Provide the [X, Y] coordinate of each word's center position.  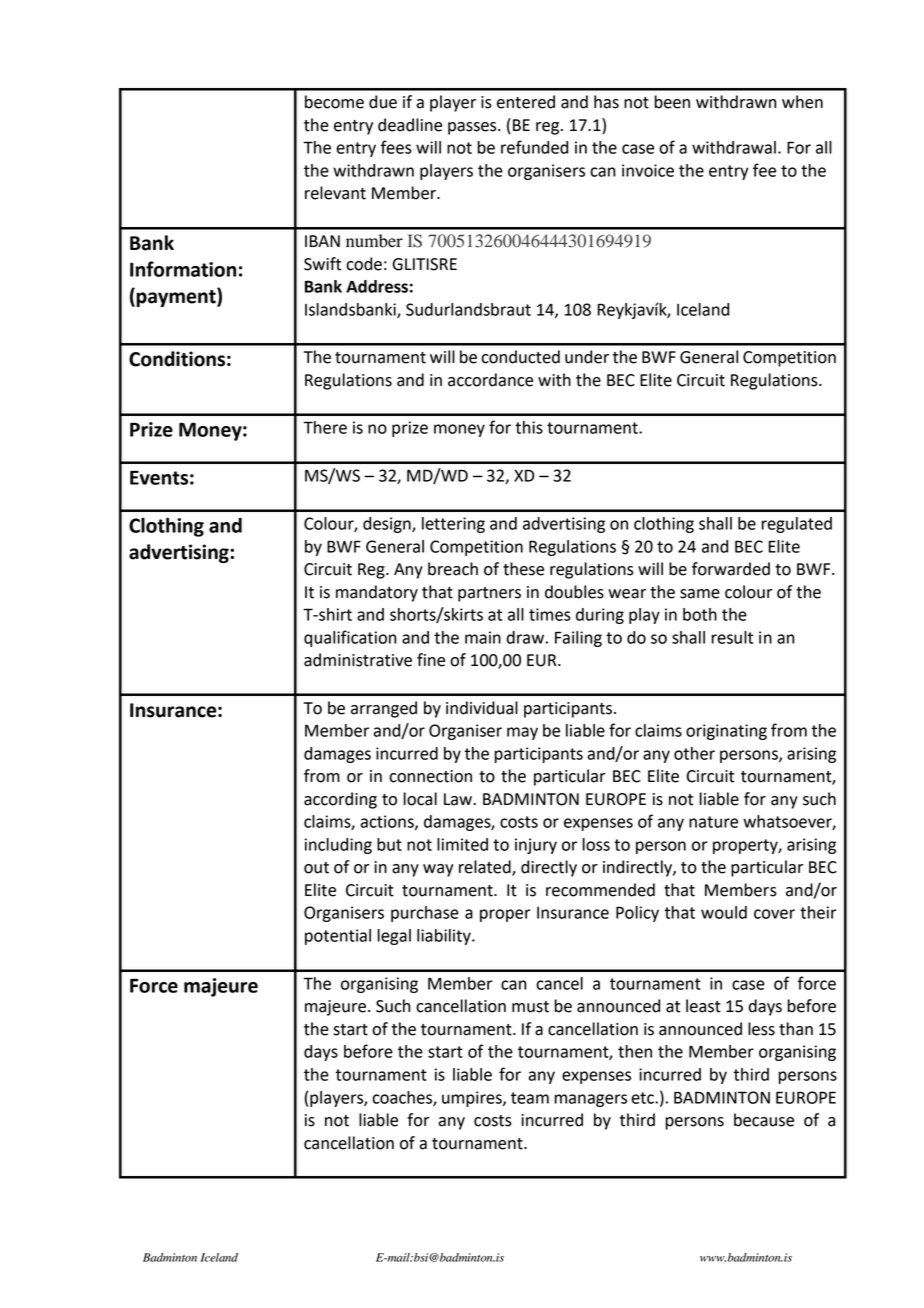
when [802, 102]
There [325, 427]
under [587, 357]
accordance [490, 380]
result [732, 637]
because [764, 1120]
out [316, 868]
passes [473, 128]
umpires [473, 1099]
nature [713, 822]
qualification [350, 638]
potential [338, 937]
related [486, 868]
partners [489, 594]
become [334, 102]
